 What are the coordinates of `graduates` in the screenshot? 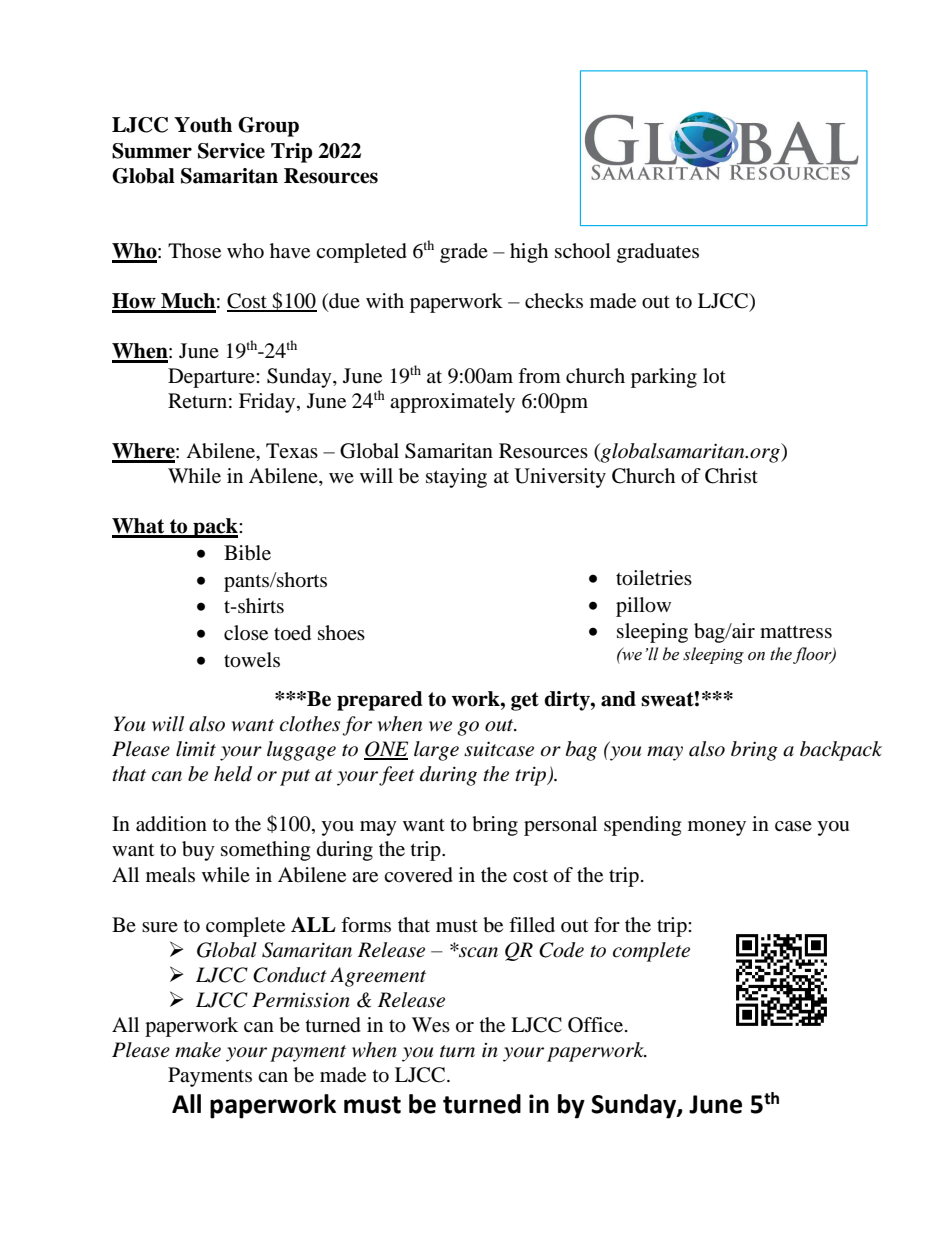 It's located at (658, 253).
